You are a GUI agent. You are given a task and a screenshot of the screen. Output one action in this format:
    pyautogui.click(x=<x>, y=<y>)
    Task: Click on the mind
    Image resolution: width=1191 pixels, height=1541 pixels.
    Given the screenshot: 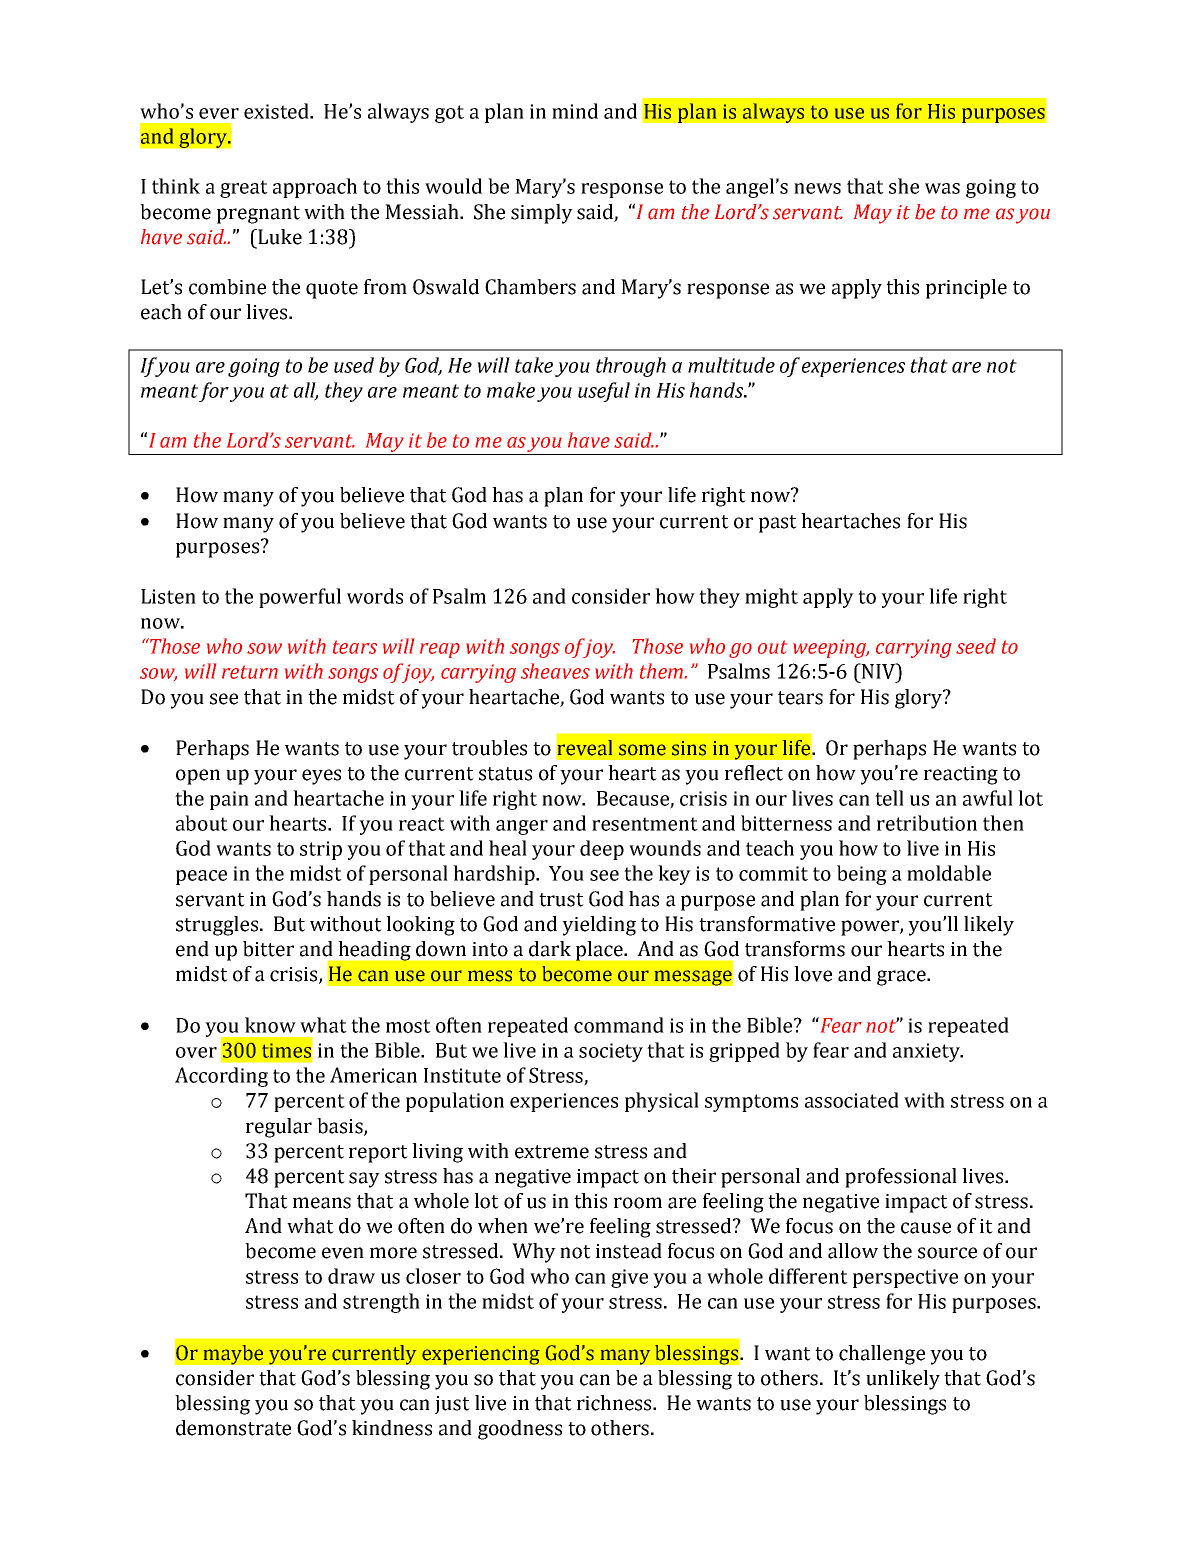 What is the action you would take?
    pyautogui.click(x=575, y=111)
